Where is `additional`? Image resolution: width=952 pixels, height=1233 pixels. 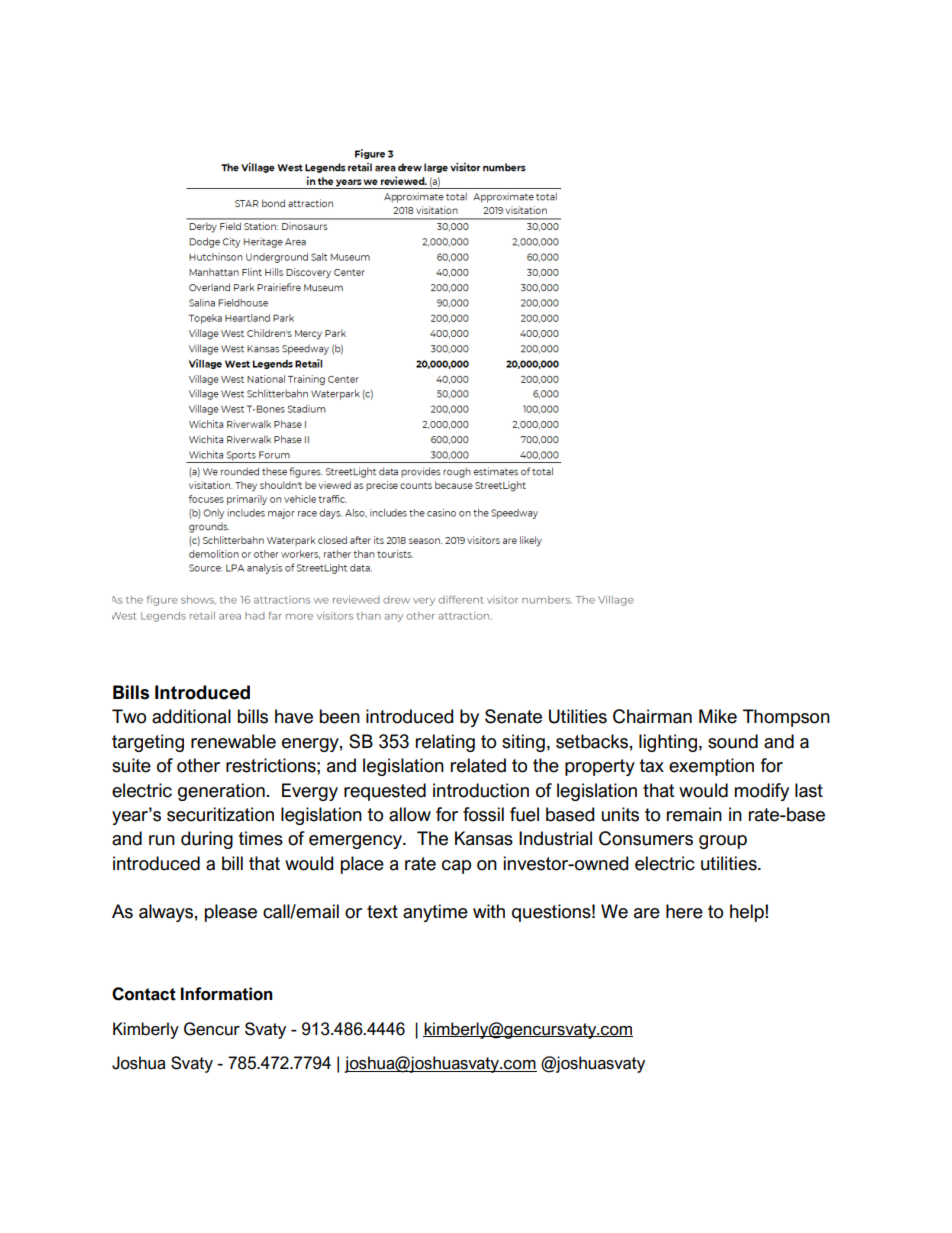
additional is located at coordinates (191, 716).
